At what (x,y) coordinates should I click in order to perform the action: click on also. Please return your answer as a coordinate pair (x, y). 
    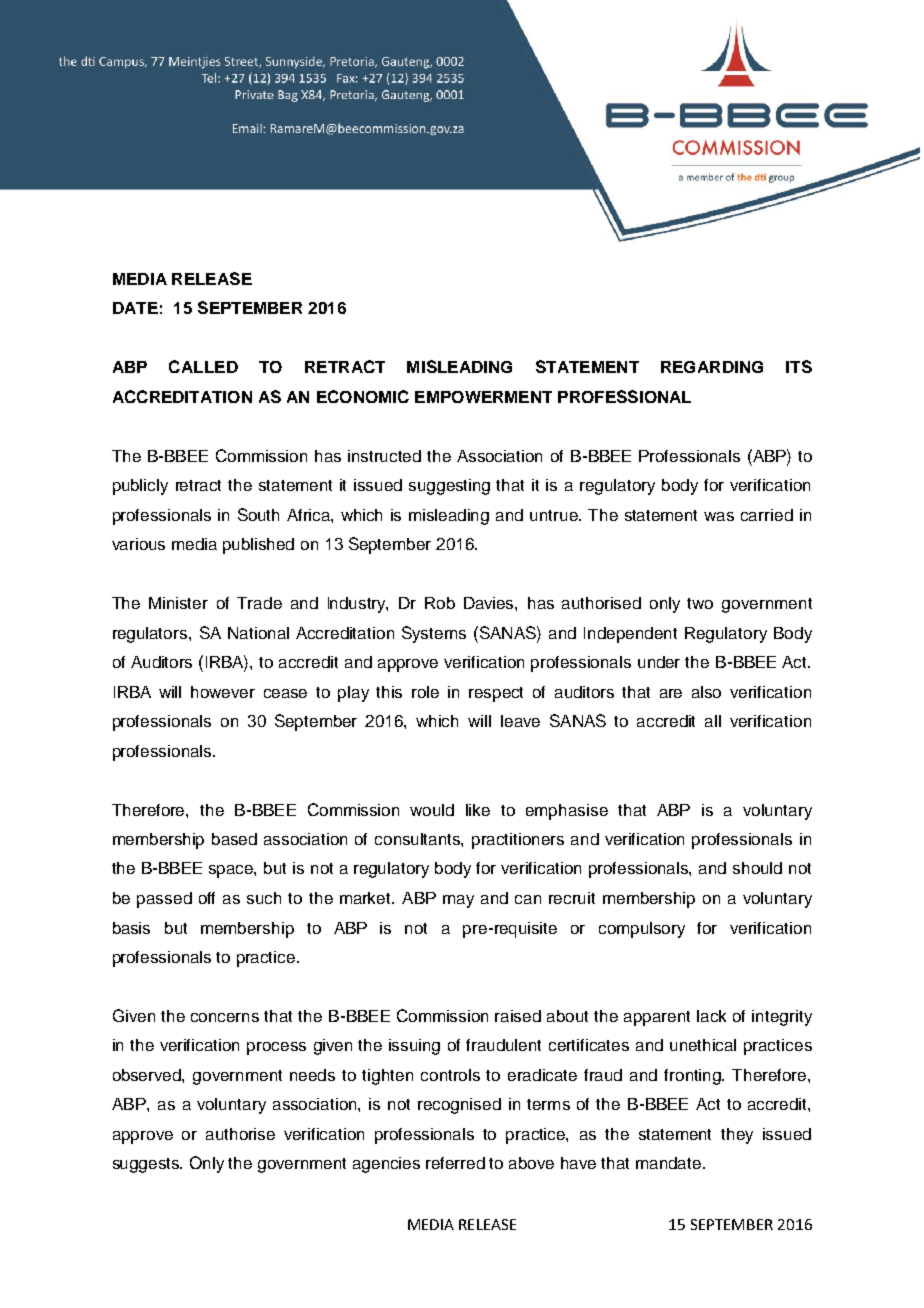
    Looking at the image, I should click on (706, 692).
